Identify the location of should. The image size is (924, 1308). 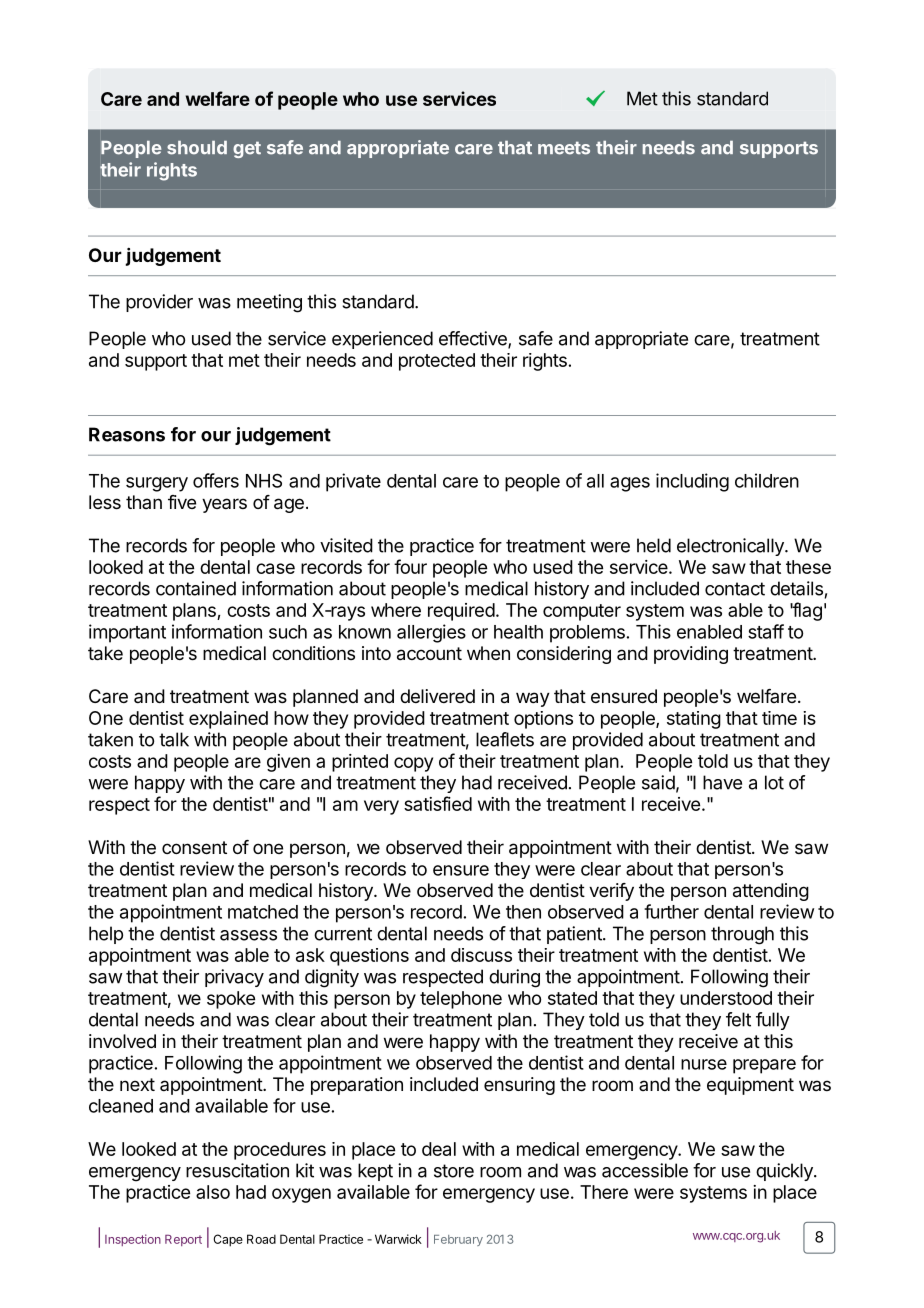
(197, 148).
